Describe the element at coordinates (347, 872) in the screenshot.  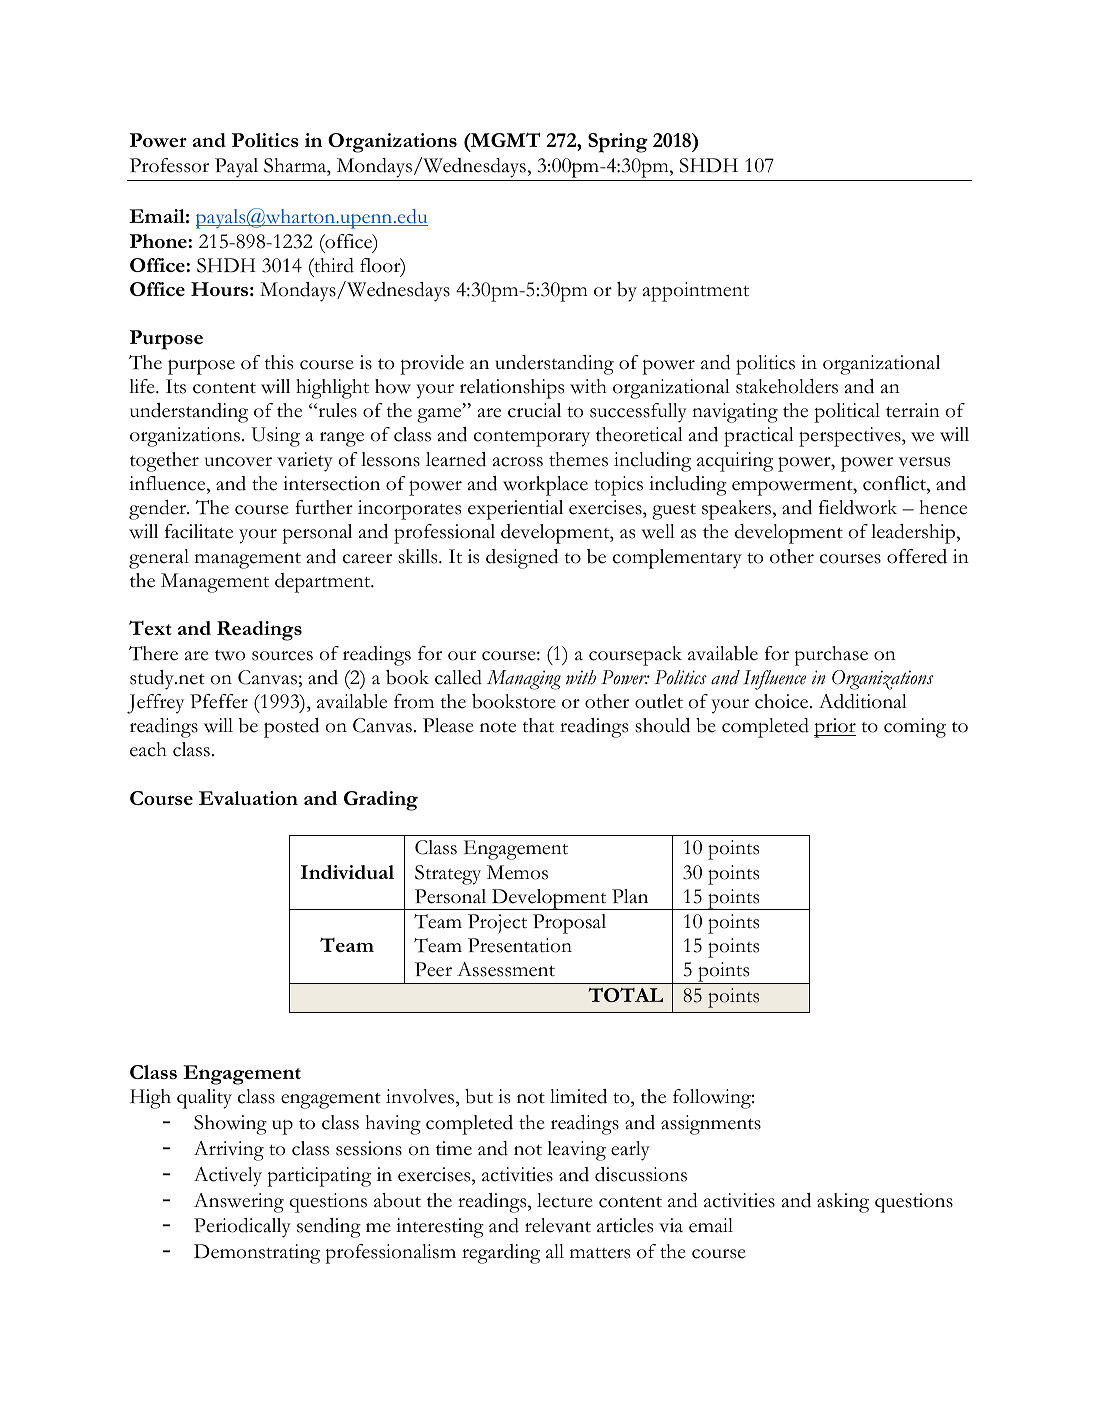
I see `Individual` at that location.
